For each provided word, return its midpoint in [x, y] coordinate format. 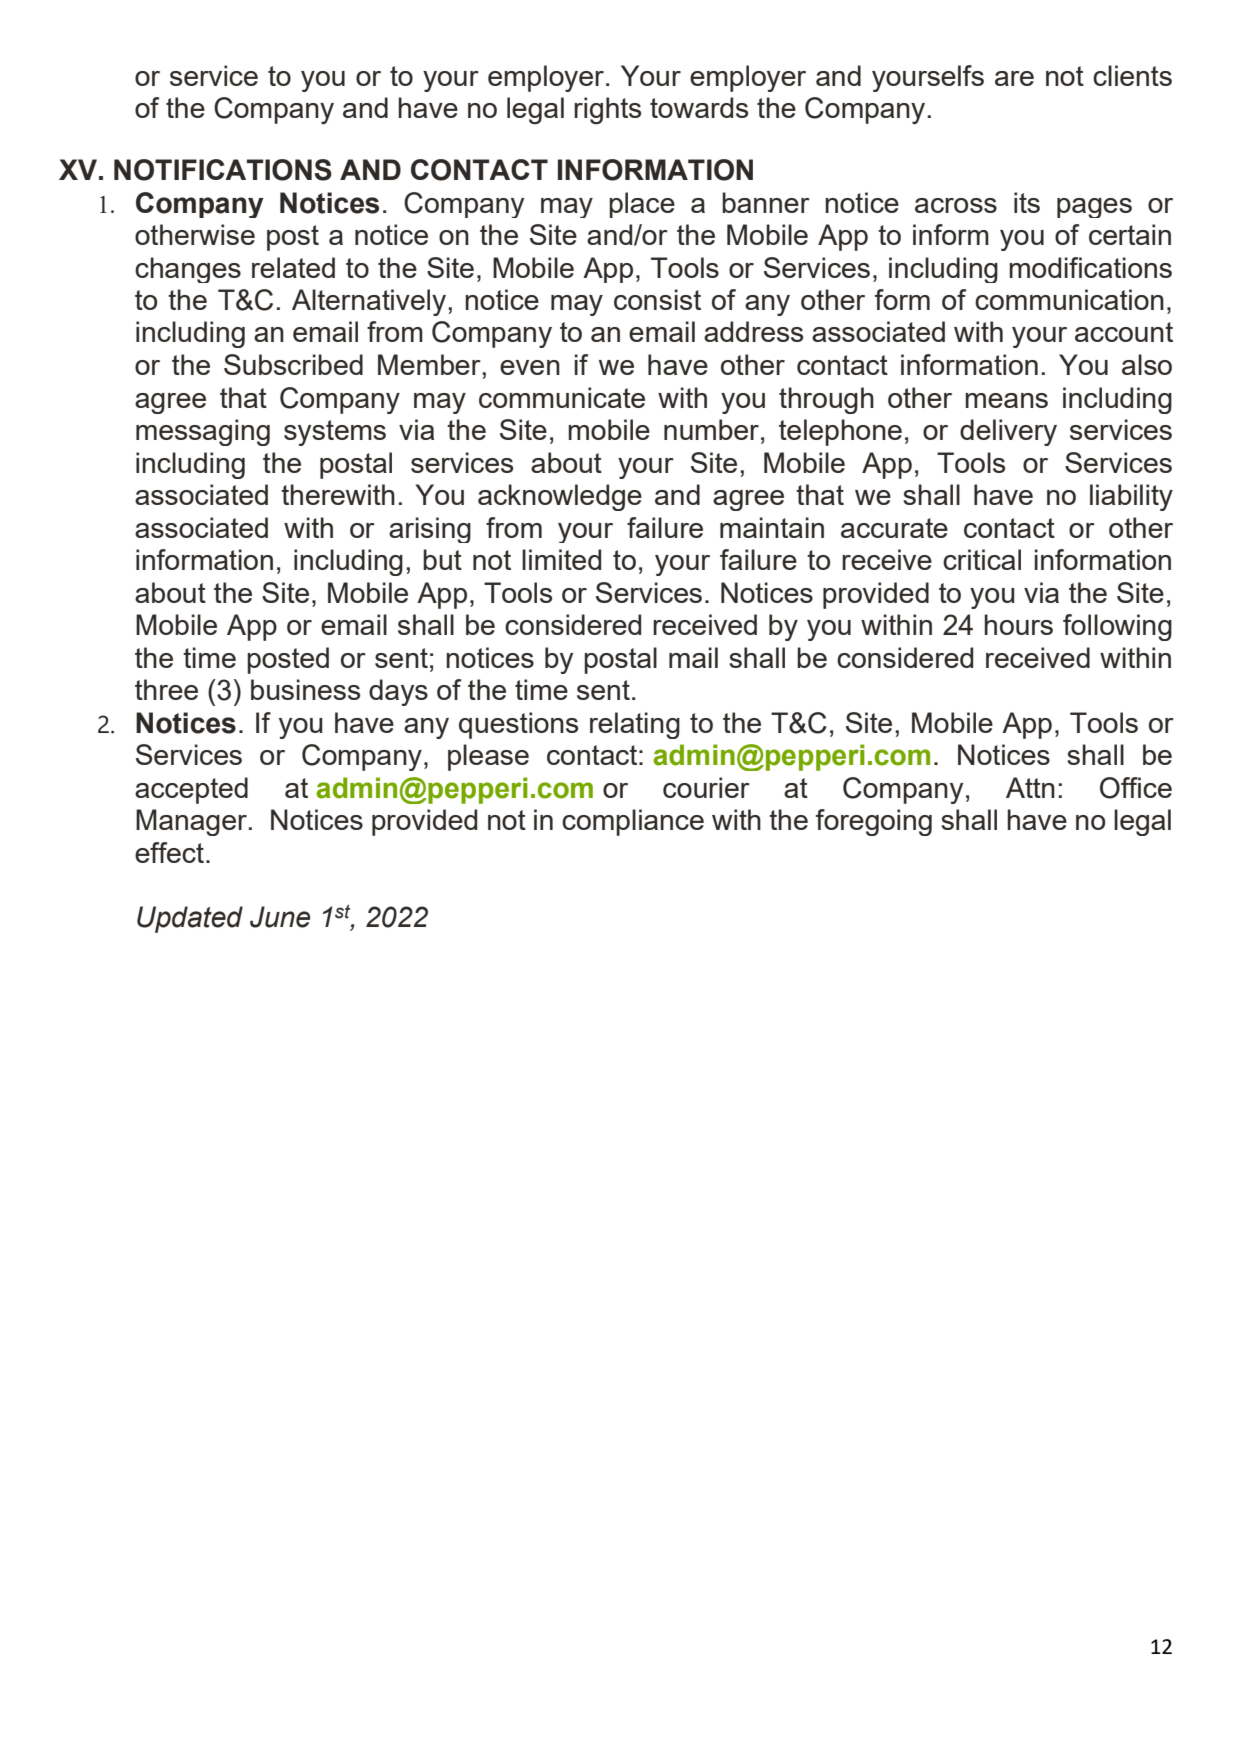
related [293, 267]
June [280, 917]
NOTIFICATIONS [223, 170]
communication [1069, 299]
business [305, 689]
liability [1131, 497]
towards [699, 107]
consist [657, 299]
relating [635, 725]
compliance [633, 822]
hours [1018, 624]
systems [335, 433]
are [1014, 78]
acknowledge [560, 497]
